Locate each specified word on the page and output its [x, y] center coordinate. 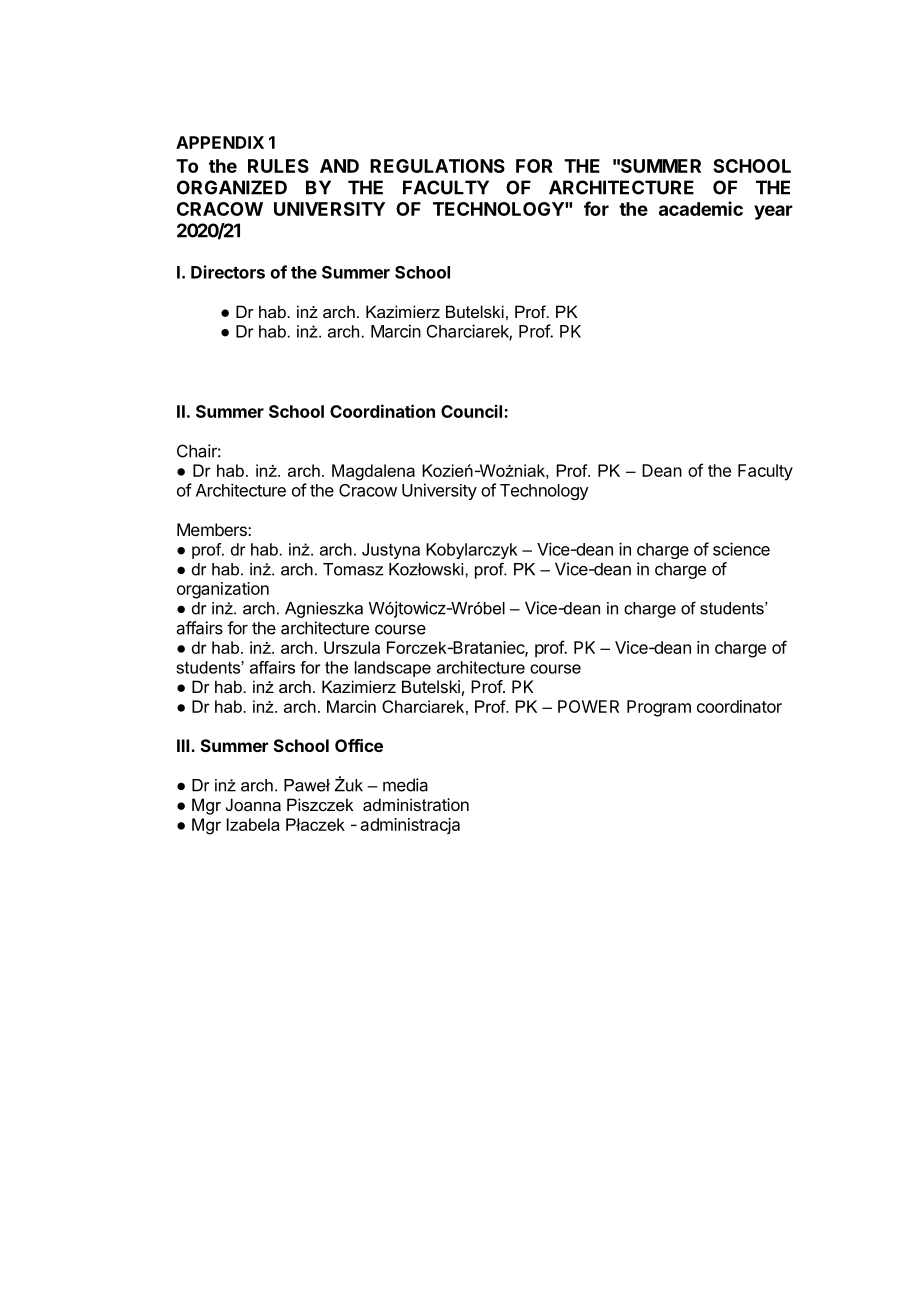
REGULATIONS [437, 166]
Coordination [382, 411]
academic [701, 208]
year [773, 212]
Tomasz [353, 569]
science [741, 549]
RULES [278, 166]
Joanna [253, 804]
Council [473, 411]
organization [223, 590]
